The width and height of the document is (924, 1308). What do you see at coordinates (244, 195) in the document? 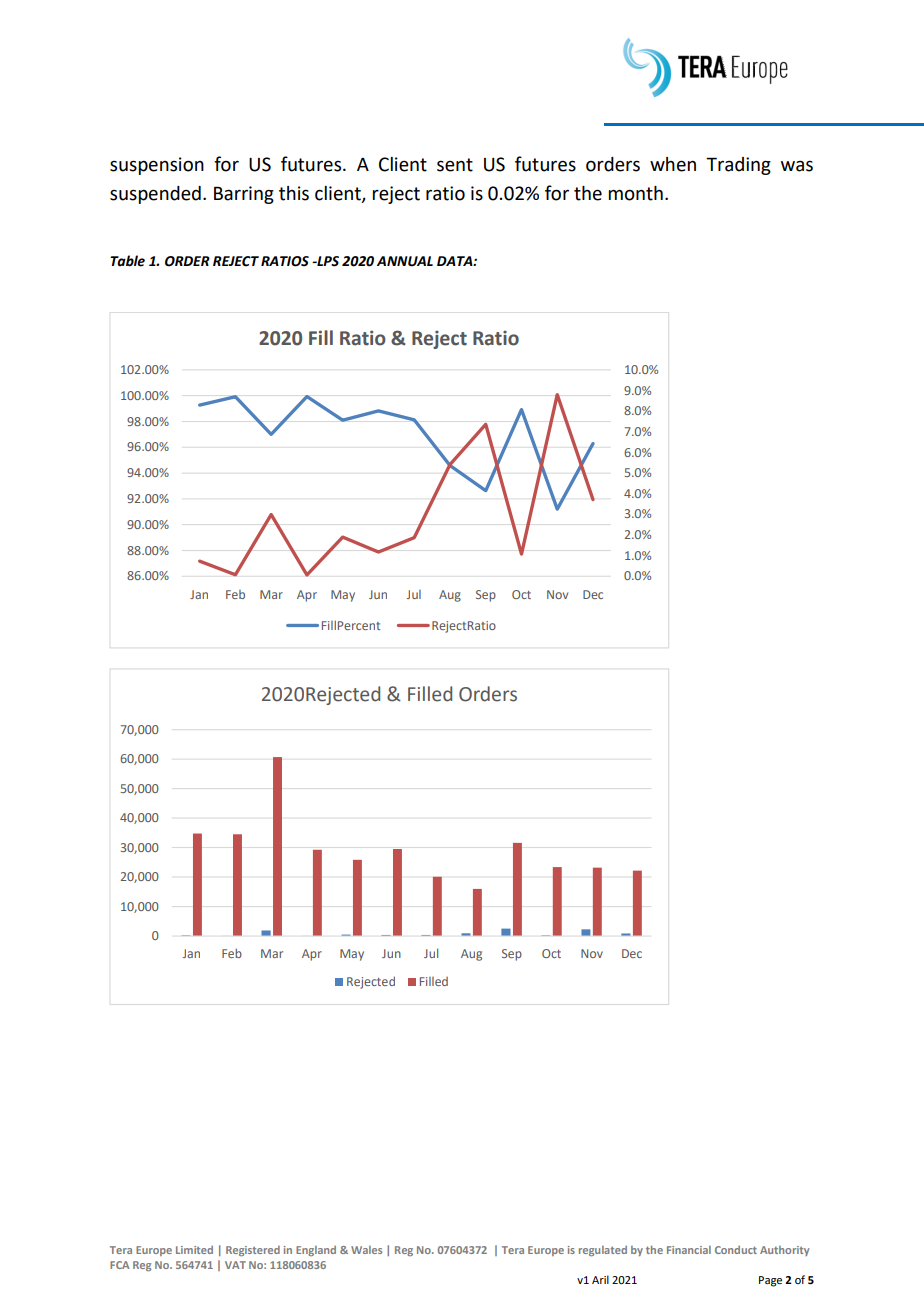
I see `Barring` at bounding box center [244, 195].
